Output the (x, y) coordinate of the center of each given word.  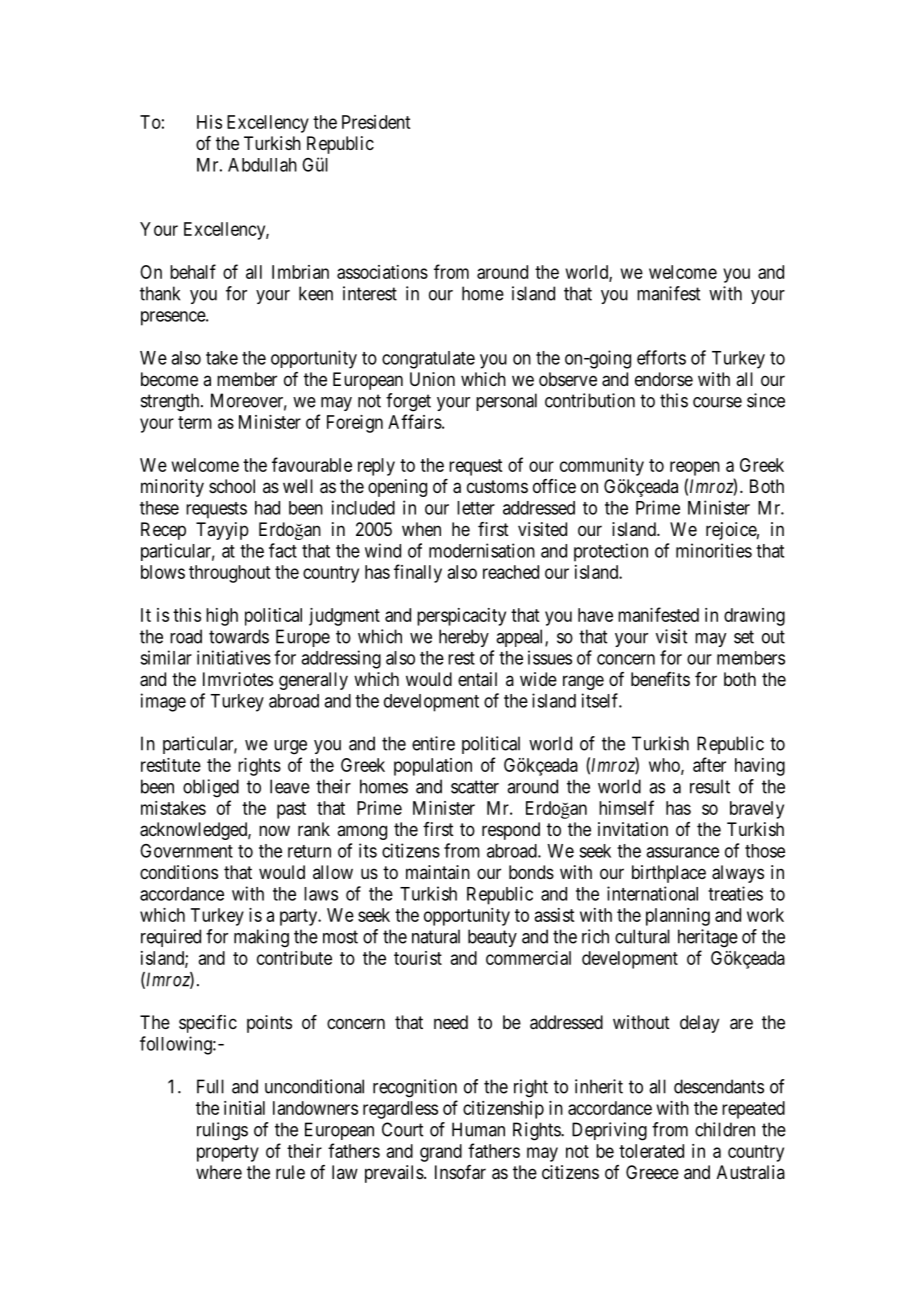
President (376, 122)
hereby (464, 638)
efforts (661, 357)
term (195, 422)
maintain (438, 872)
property (228, 1153)
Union (432, 379)
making (261, 938)
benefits (660, 679)
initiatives (234, 657)
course (717, 402)
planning (678, 917)
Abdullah (262, 165)
